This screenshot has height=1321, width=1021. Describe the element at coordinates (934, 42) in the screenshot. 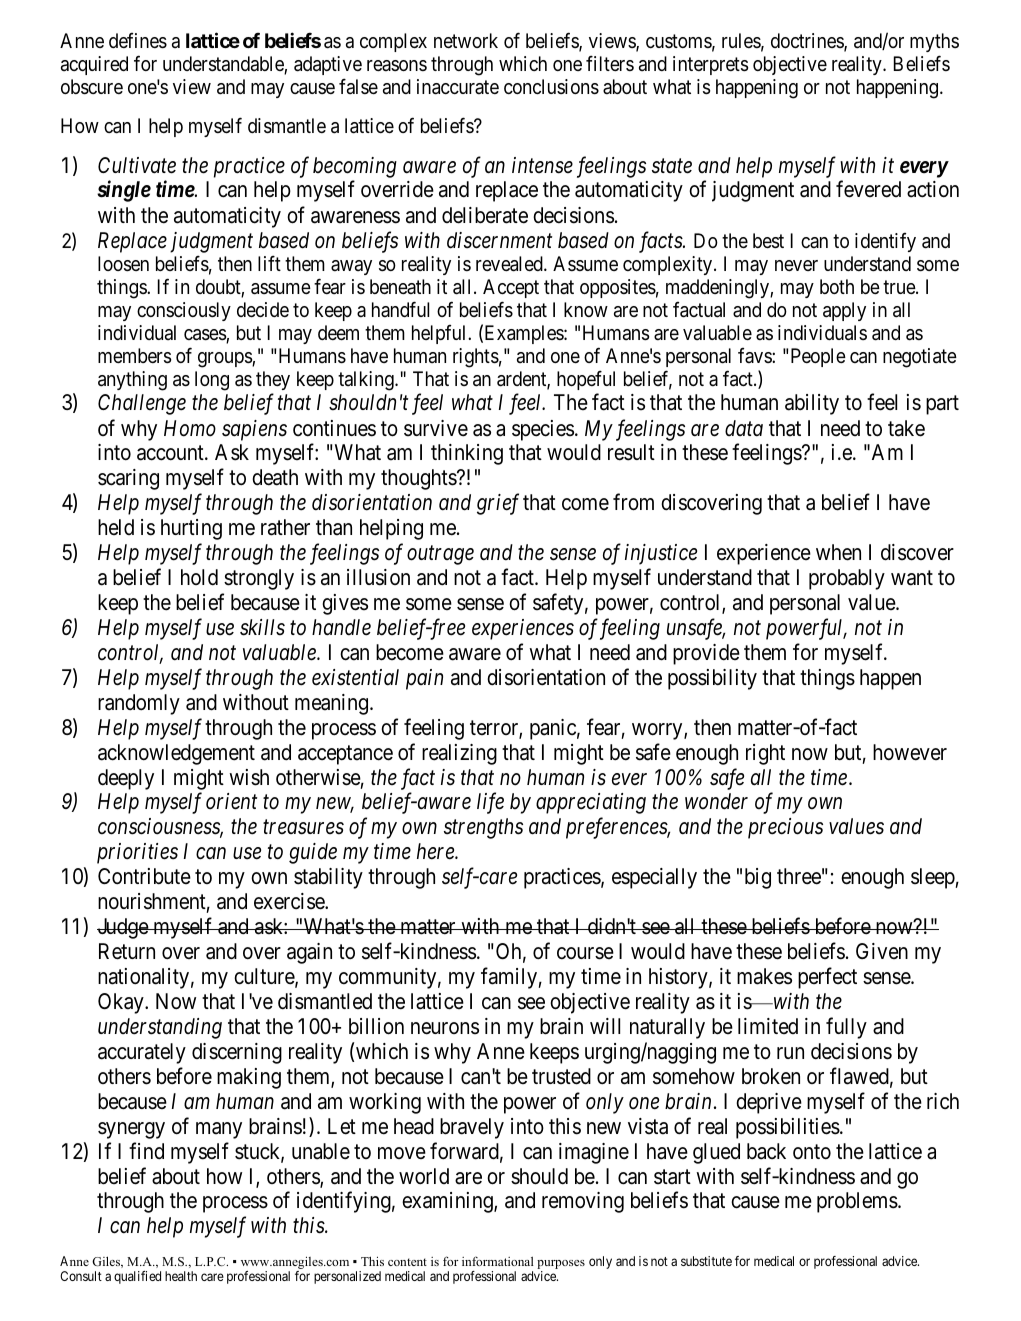

I see `myths` at that location.
